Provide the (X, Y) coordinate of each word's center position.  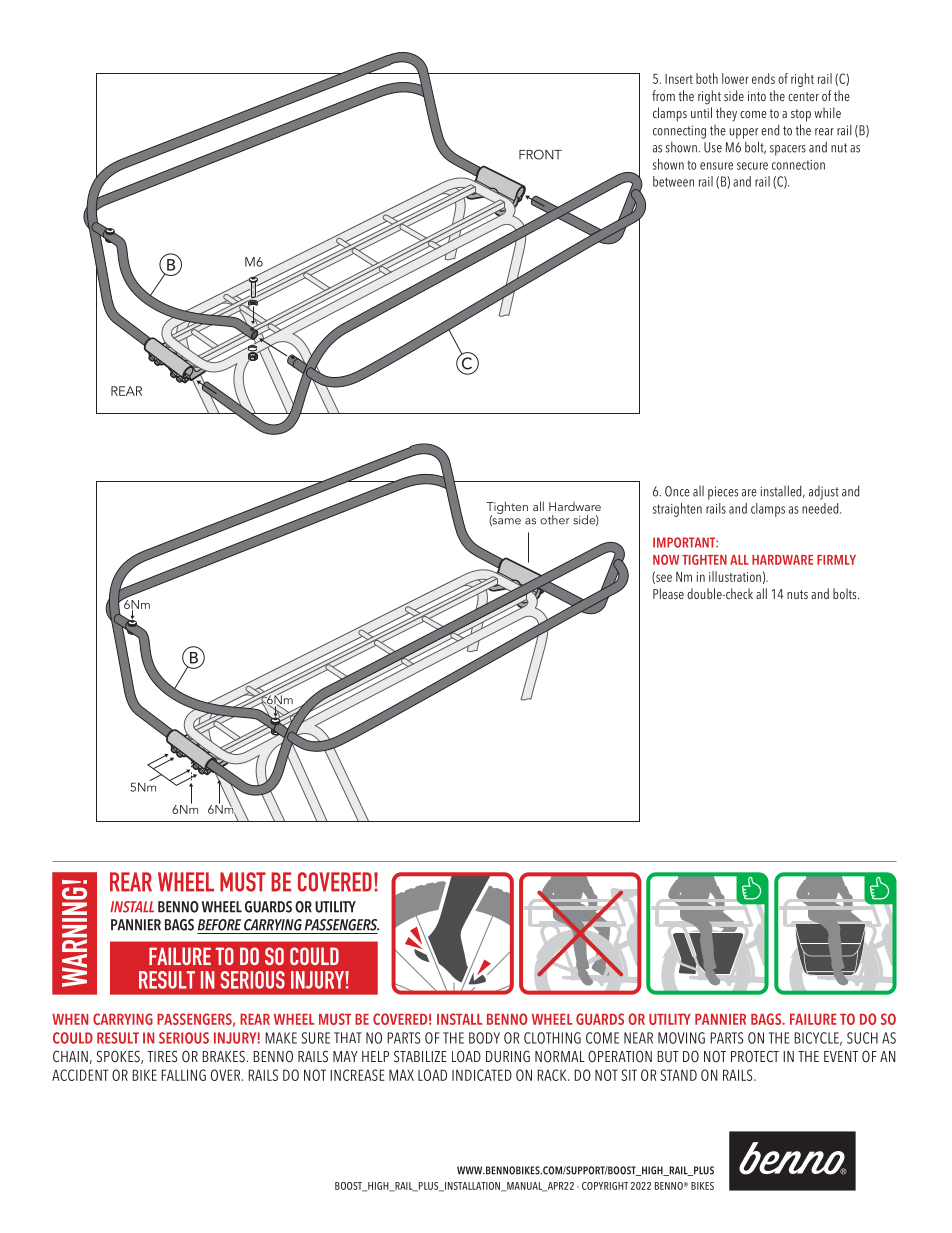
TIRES (162, 1057)
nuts (797, 594)
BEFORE (219, 925)
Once (677, 491)
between (673, 181)
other (555, 520)
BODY (484, 1038)
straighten (677, 510)
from (663, 95)
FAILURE (813, 1019)
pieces (723, 493)
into (757, 96)
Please (668, 593)
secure (752, 166)
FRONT (540, 154)
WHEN (70, 1019)
